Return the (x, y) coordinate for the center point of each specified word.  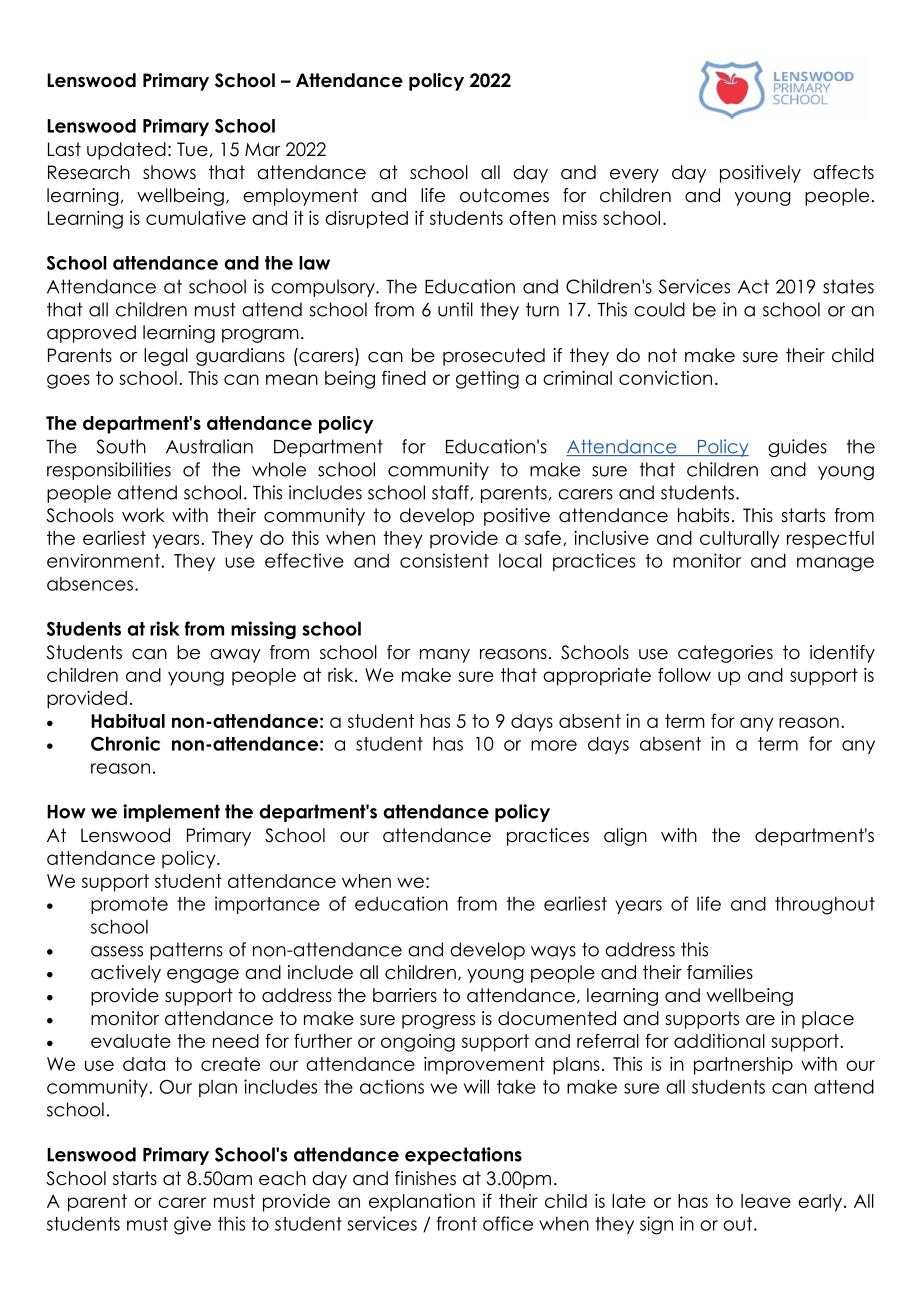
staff (451, 493)
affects (843, 172)
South (121, 446)
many (445, 656)
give (192, 1225)
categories (725, 654)
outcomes (504, 195)
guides (797, 448)
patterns (186, 951)
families (720, 972)
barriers (405, 995)
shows (169, 172)
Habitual (128, 721)
